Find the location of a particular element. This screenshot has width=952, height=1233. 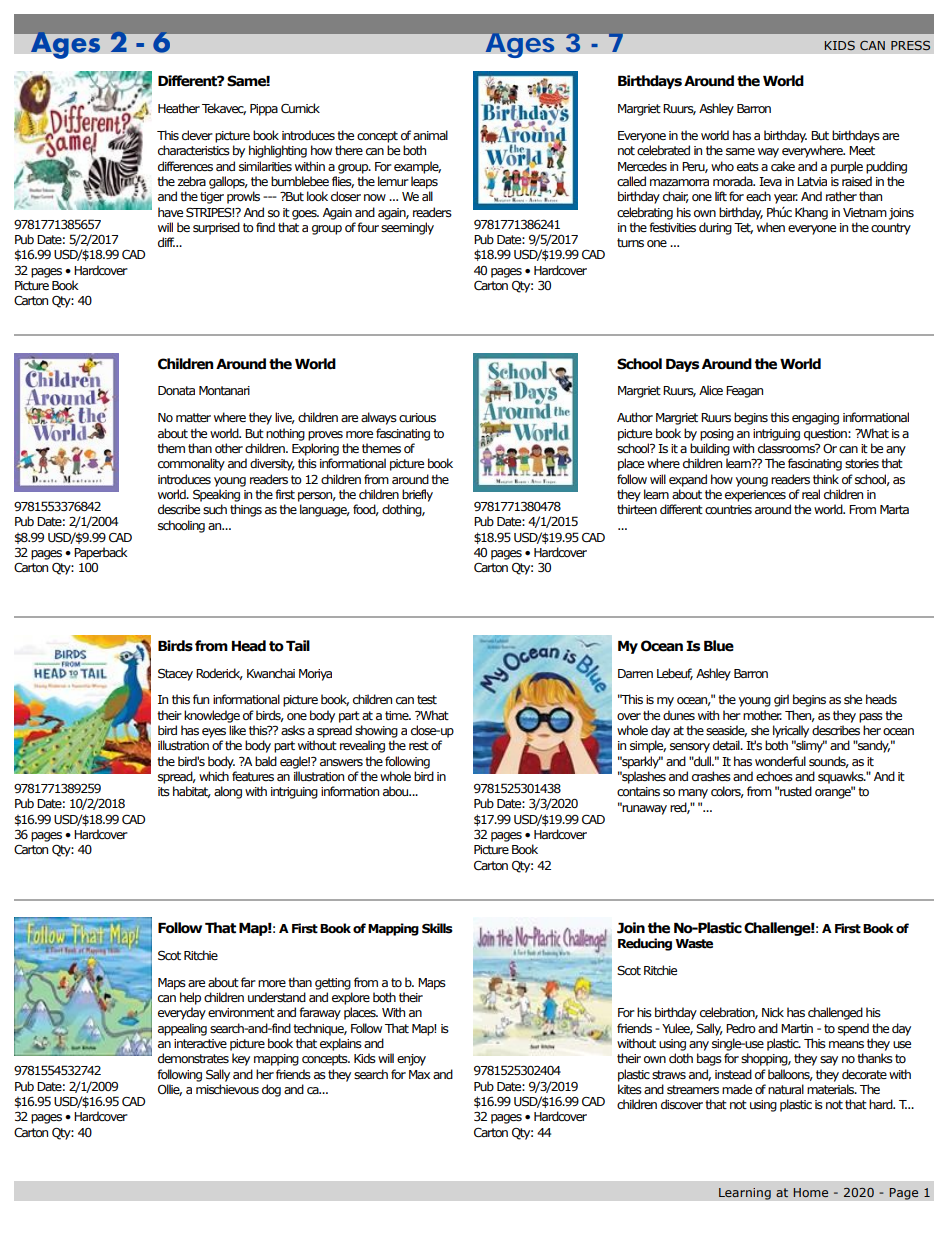

Heather is located at coordinates (179, 108).
